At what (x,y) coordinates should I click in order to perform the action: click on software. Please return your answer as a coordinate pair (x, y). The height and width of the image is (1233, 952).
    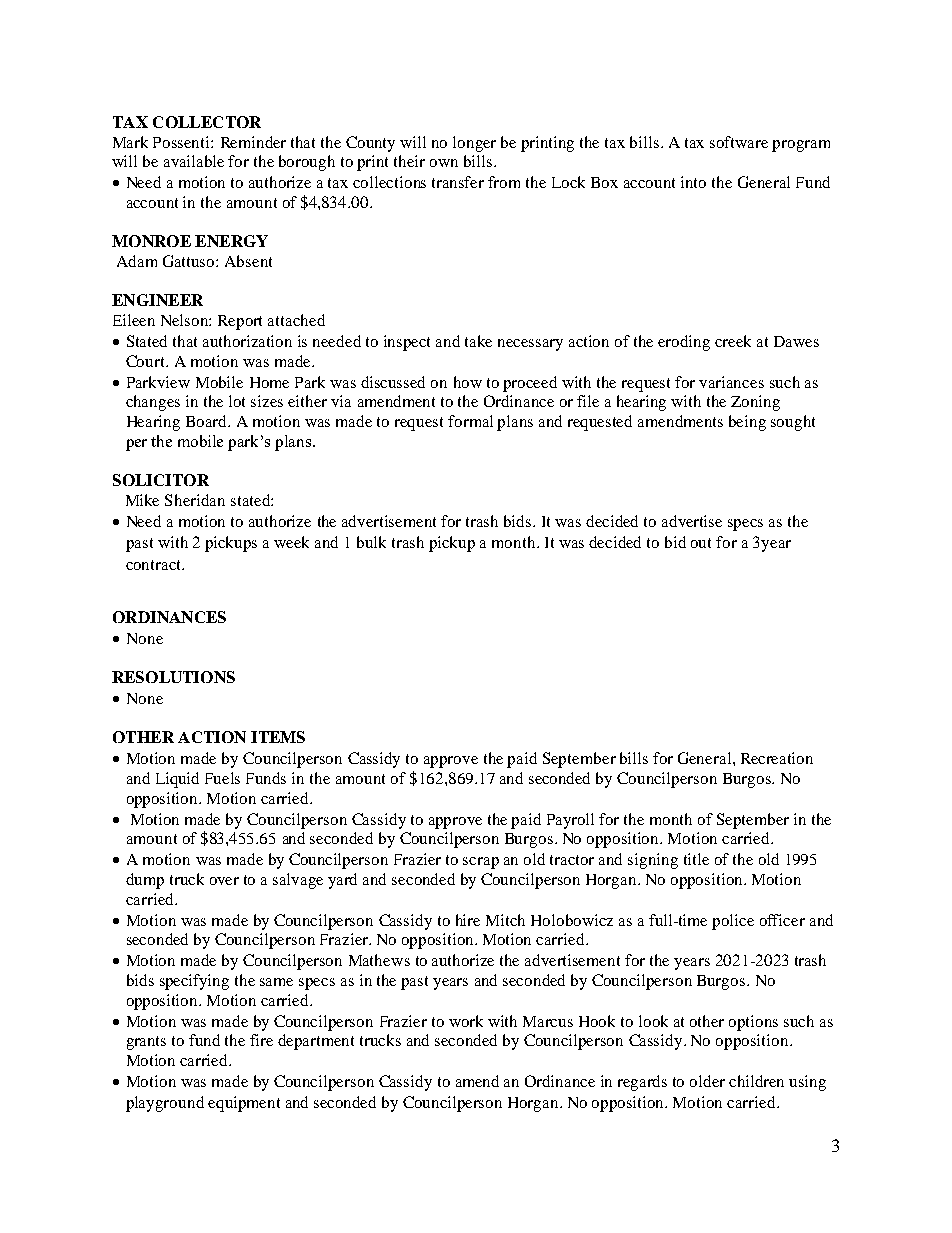
    Looking at the image, I should click on (739, 142).
